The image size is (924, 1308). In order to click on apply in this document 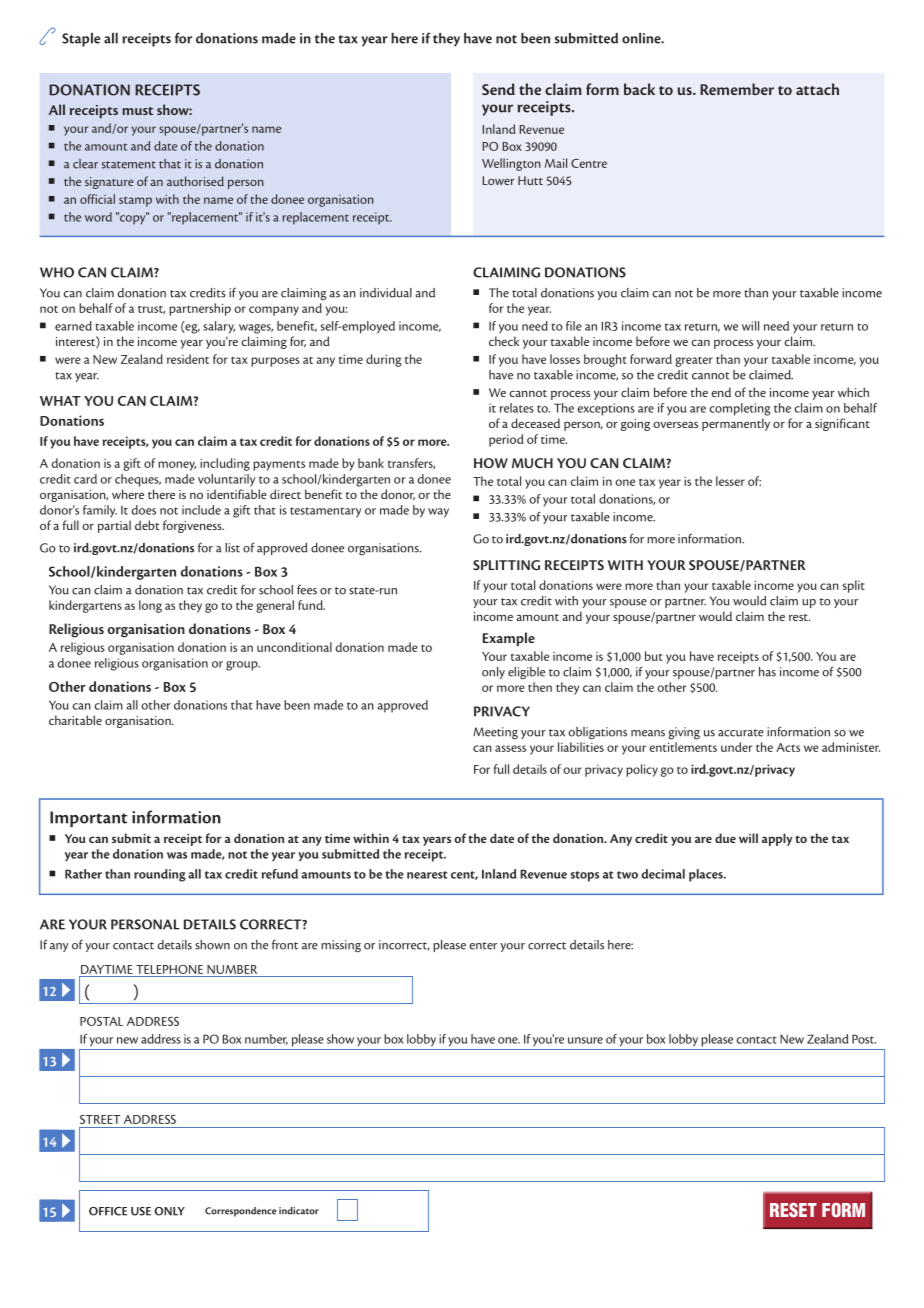, I will do `click(777, 839)`.
